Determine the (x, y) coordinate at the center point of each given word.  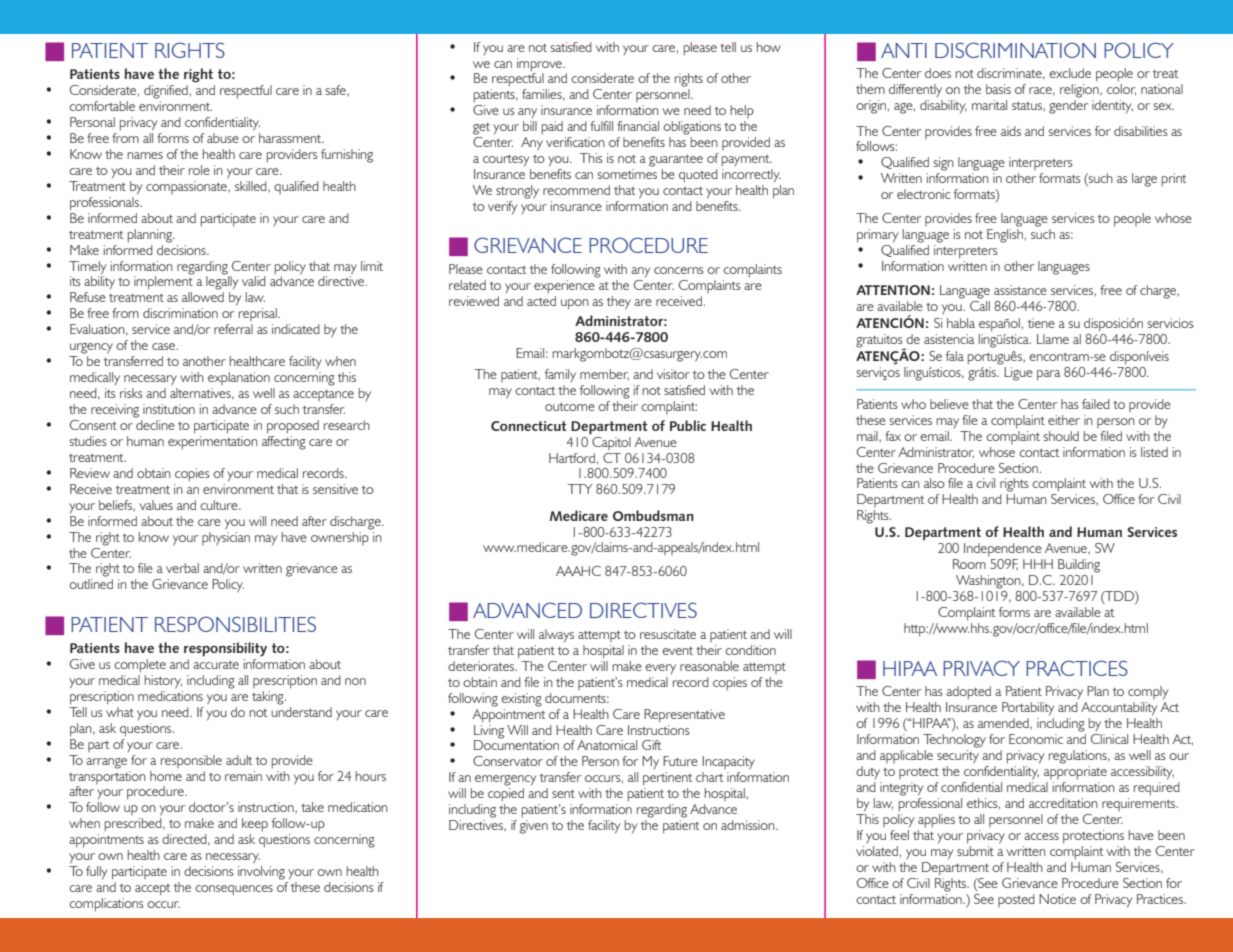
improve (540, 65)
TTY (580, 489)
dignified (166, 92)
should (1061, 436)
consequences (234, 890)
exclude (1070, 73)
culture (220, 505)
